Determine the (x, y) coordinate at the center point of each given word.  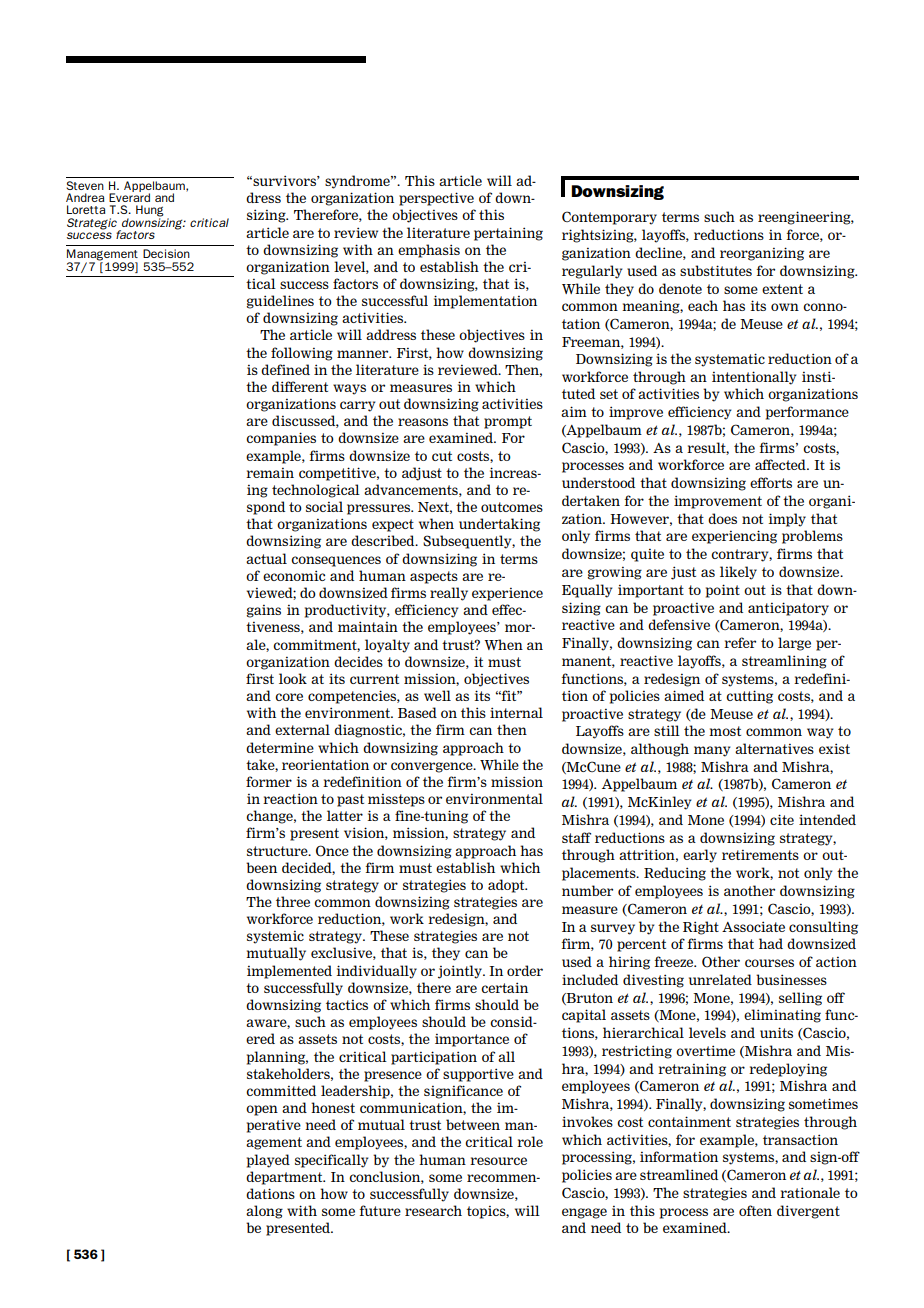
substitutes (716, 270)
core (289, 697)
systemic (275, 937)
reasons (423, 422)
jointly (461, 972)
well (437, 695)
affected (781, 464)
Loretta (86, 209)
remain (270, 473)
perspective (436, 199)
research (433, 1210)
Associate (753, 926)
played (268, 1161)
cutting (749, 697)
